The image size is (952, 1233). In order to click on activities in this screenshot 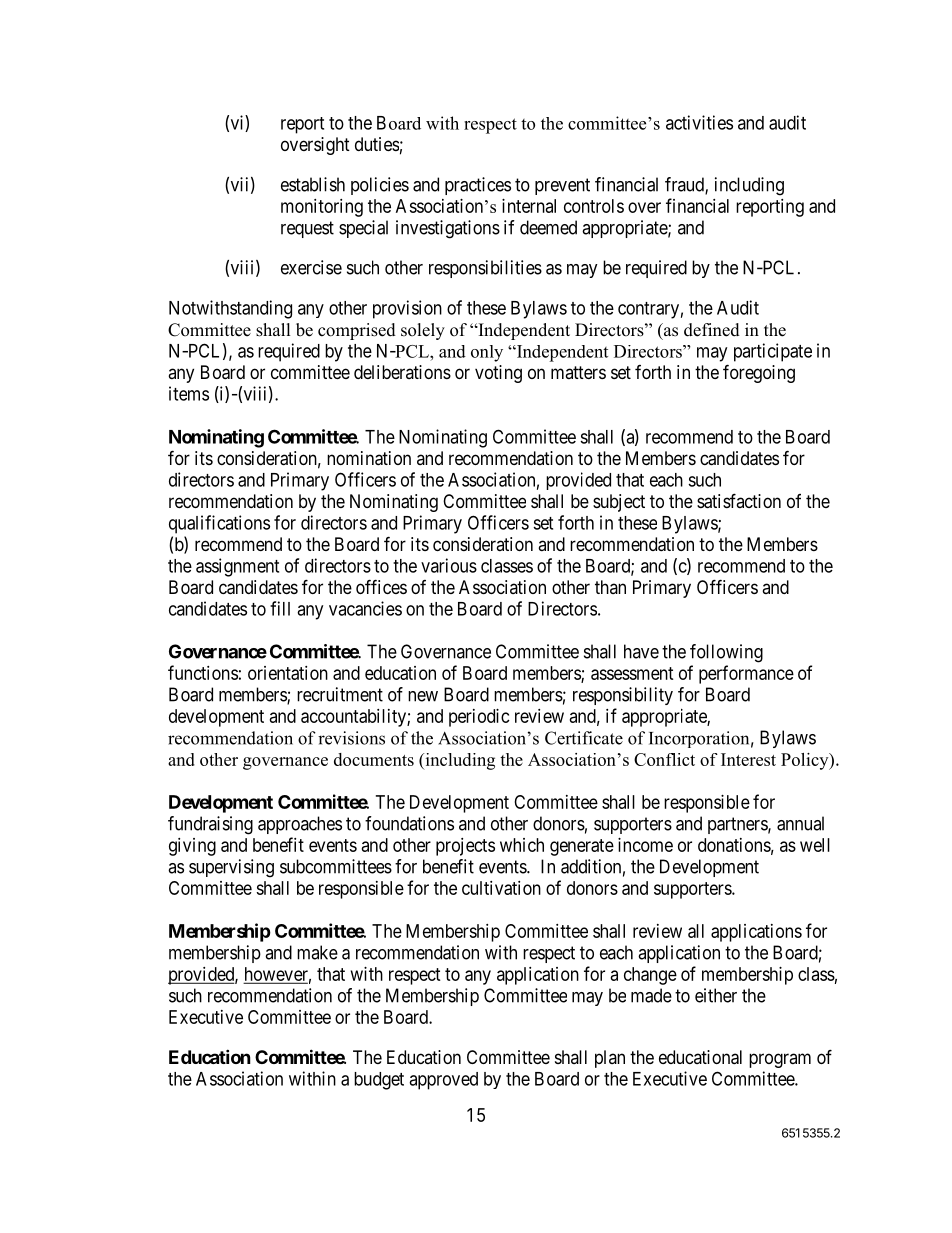, I will do `click(699, 122)`.
